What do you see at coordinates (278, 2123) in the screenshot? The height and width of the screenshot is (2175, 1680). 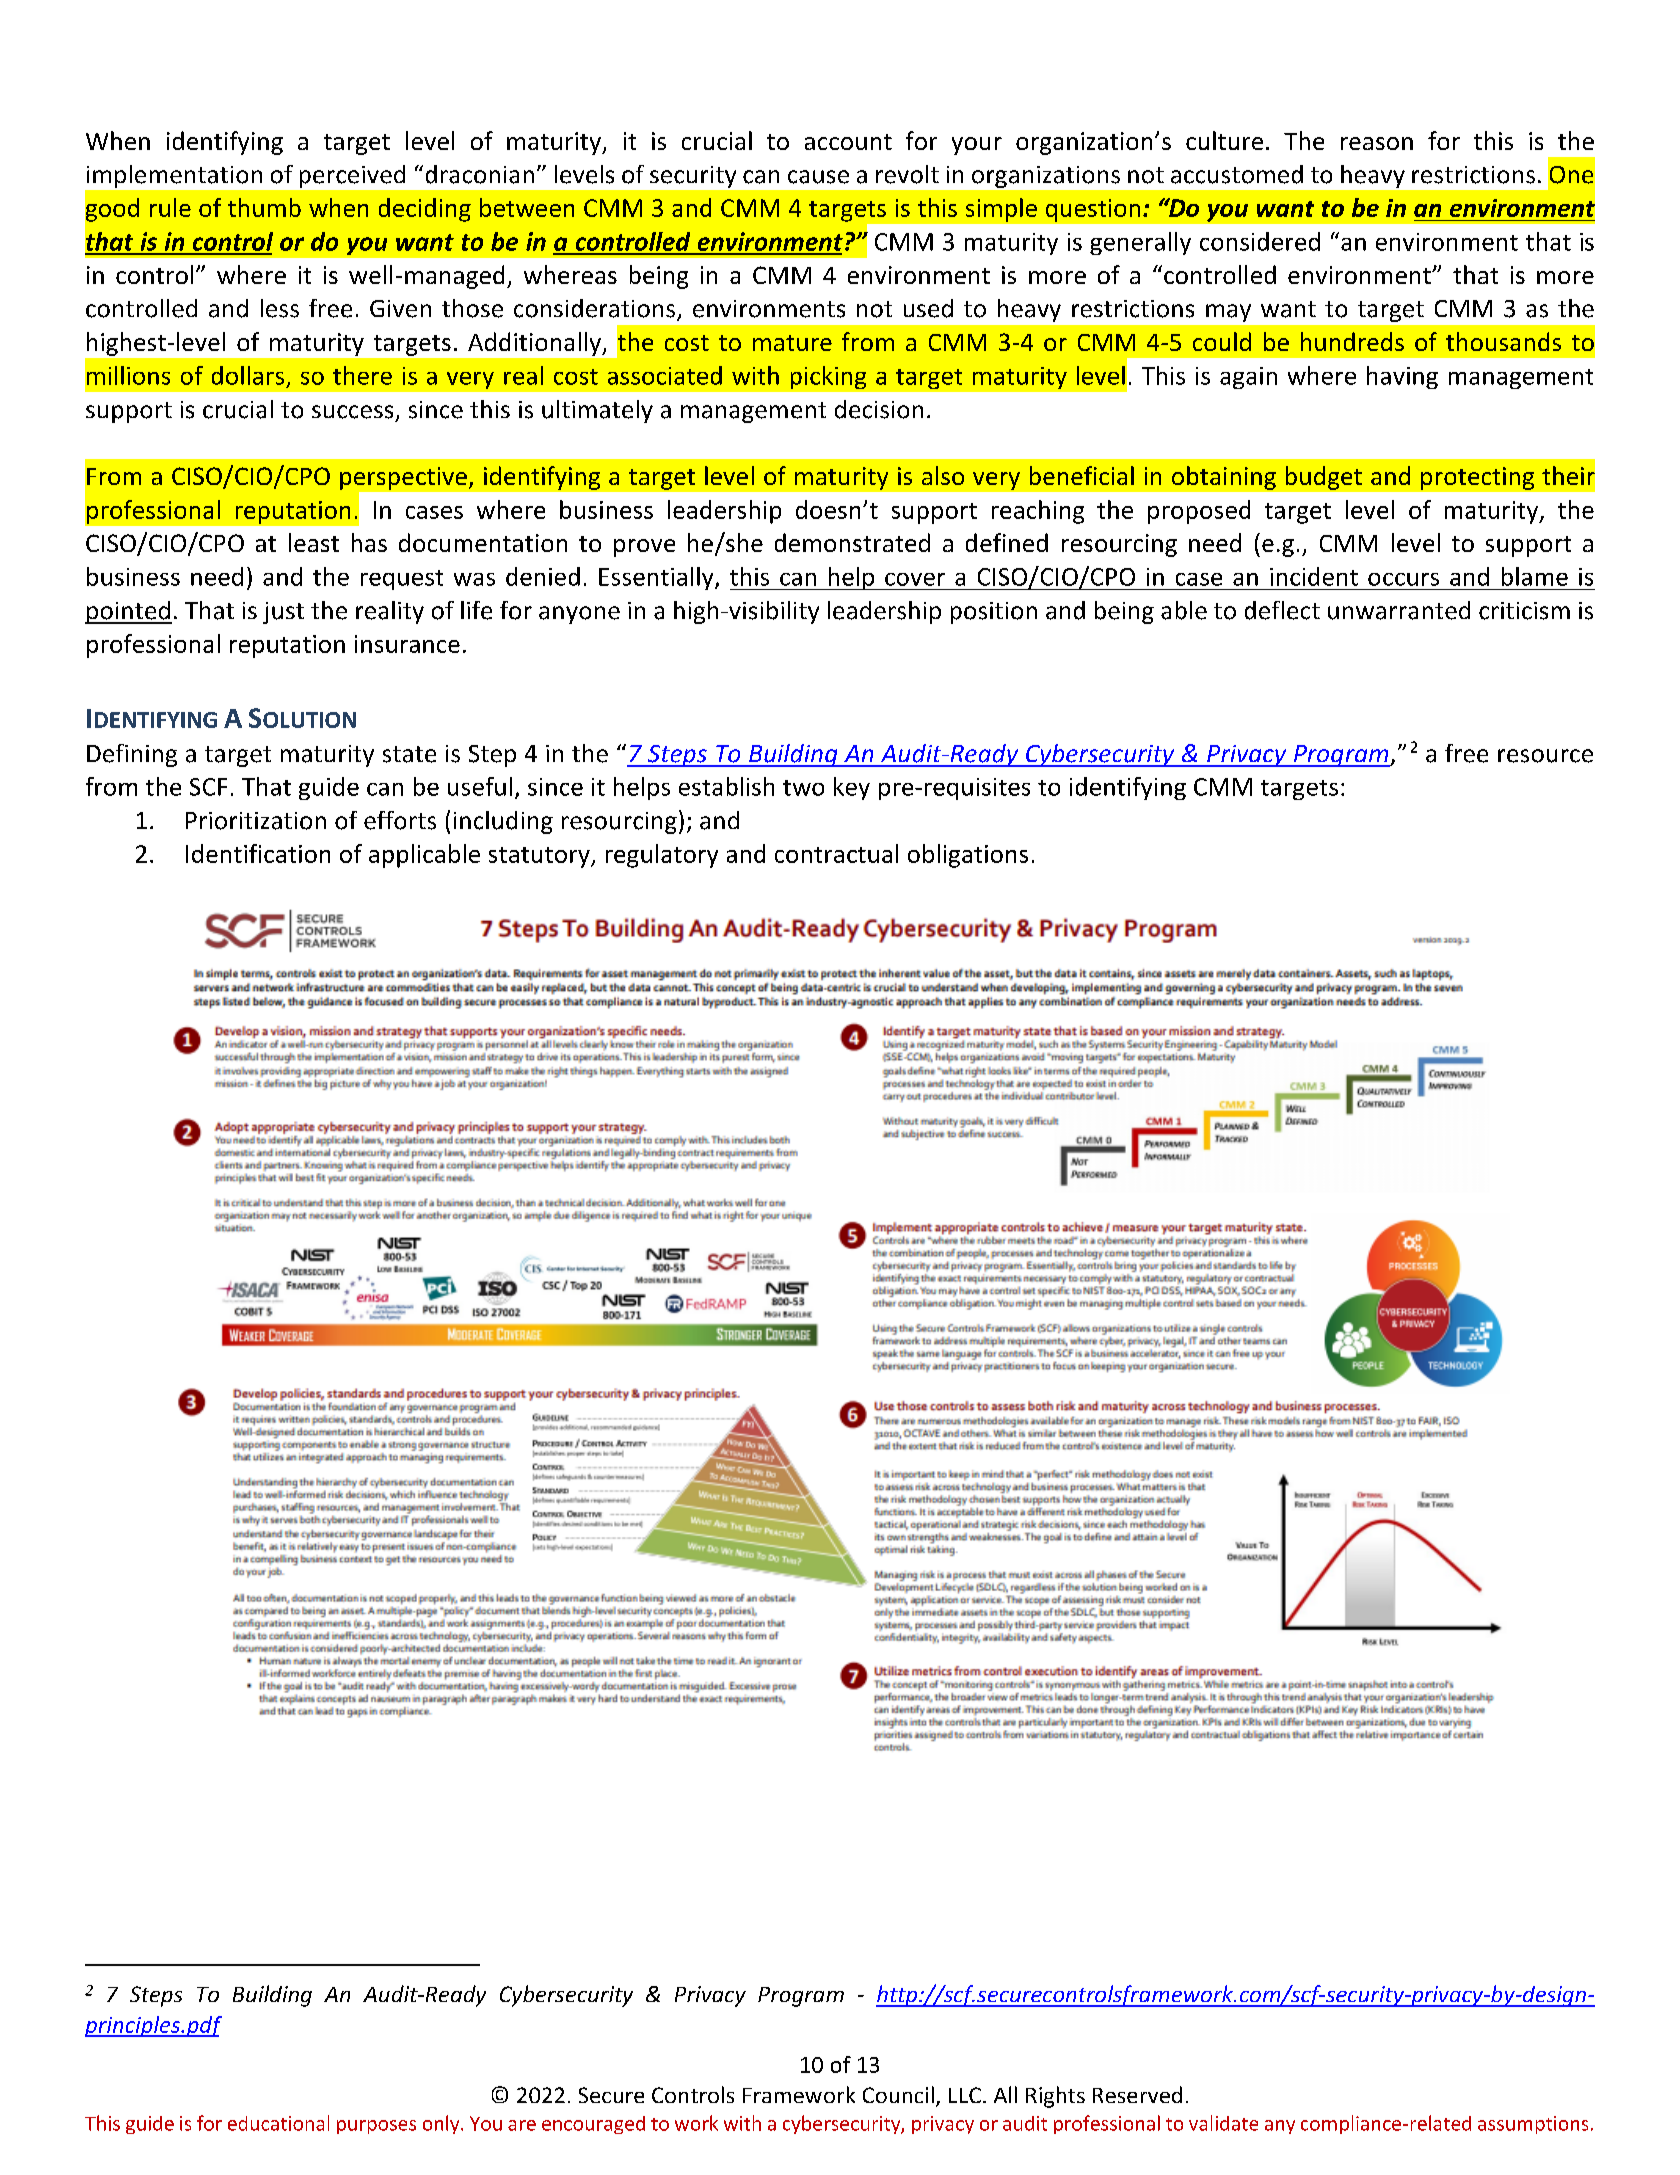 I see `educational` at bounding box center [278, 2123].
